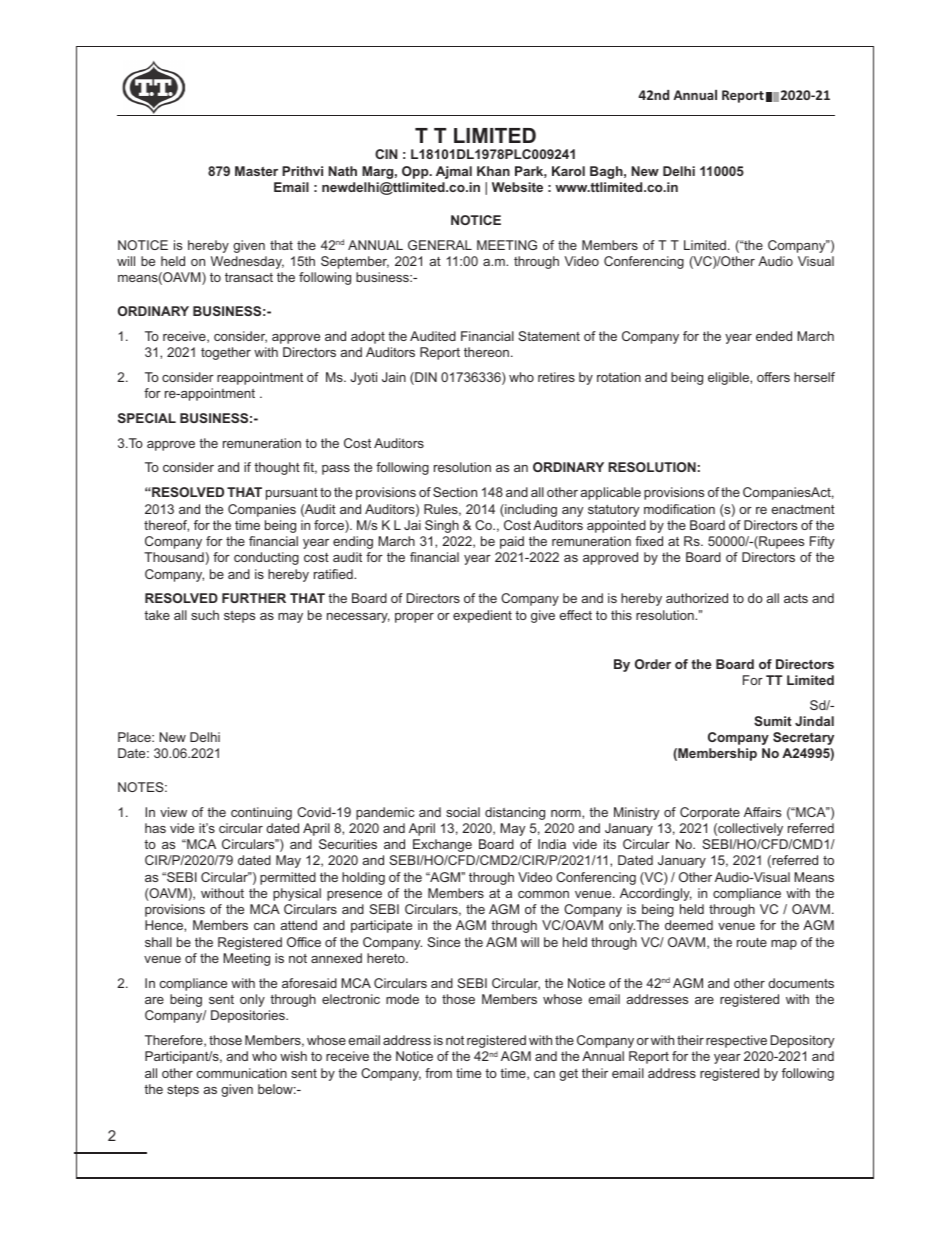  Describe the element at coordinates (463, 812) in the image. I see `social` at that location.
